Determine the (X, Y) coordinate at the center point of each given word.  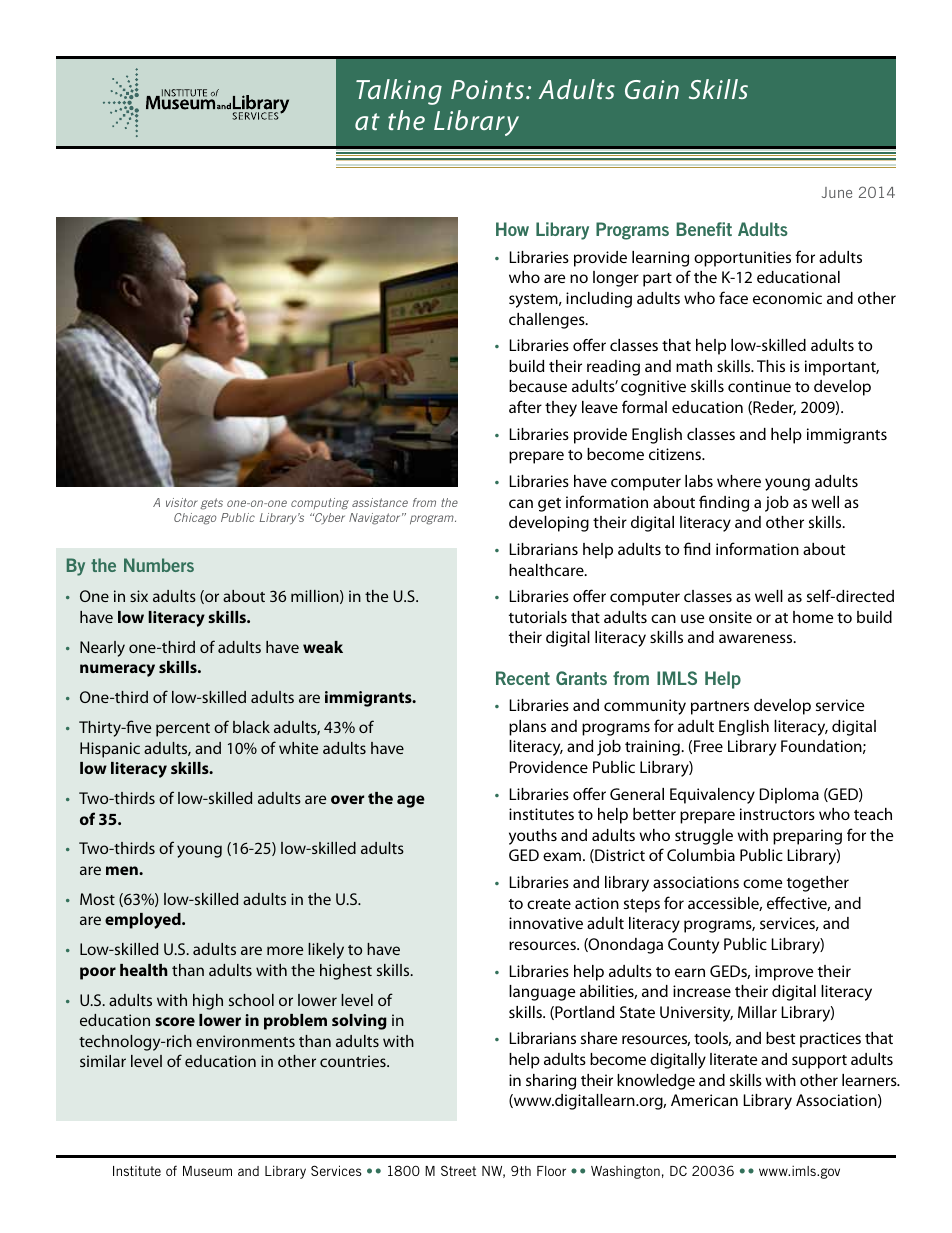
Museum (207, 1171)
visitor (182, 502)
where (739, 481)
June (837, 192)
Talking (399, 92)
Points (489, 89)
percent (183, 730)
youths (533, 837)
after (525, 406)
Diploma (789, 796)
